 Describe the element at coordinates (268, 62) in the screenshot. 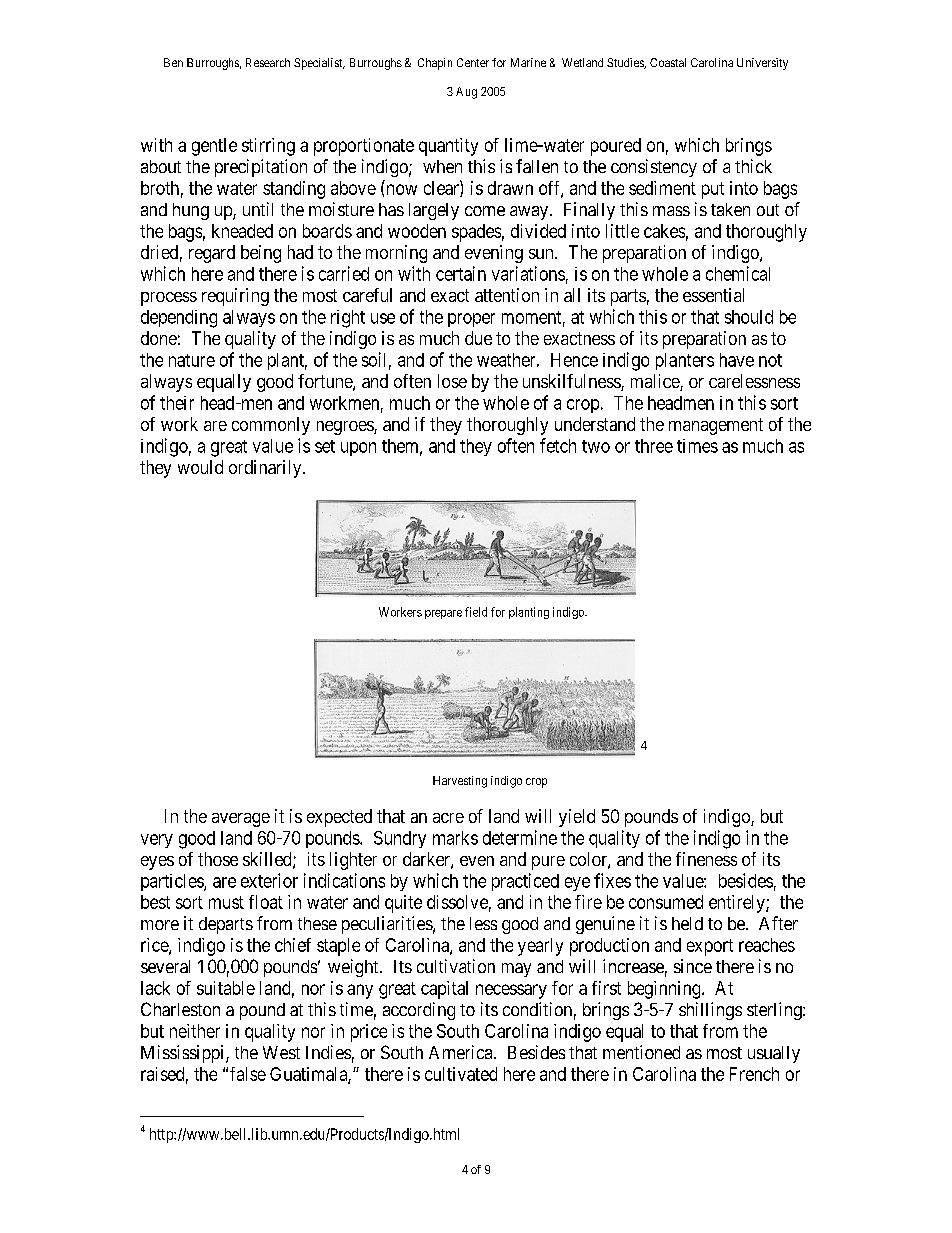

I see `Research` at that location.
